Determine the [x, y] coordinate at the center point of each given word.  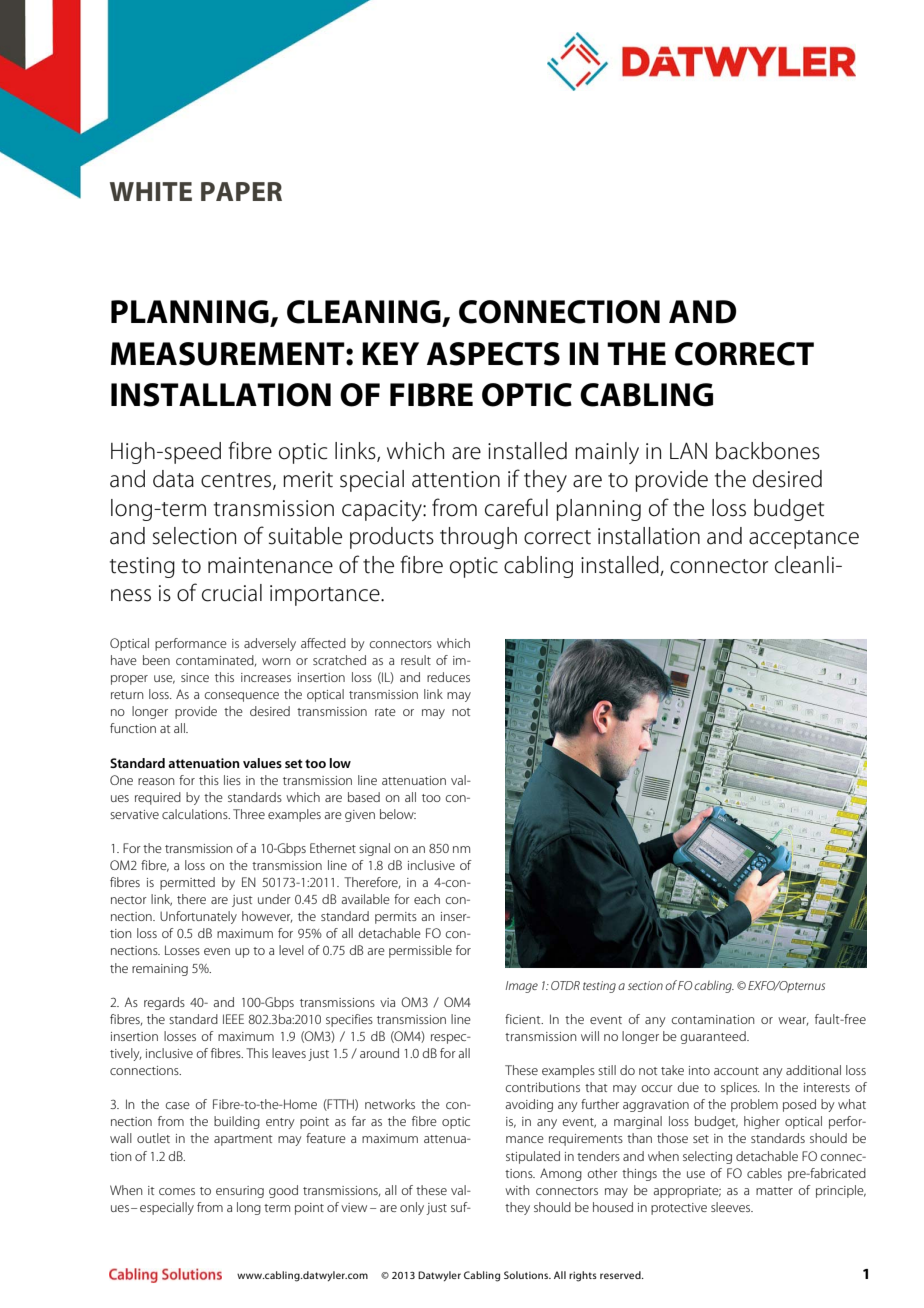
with [517, 1190]
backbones [768, 451]
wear [793, 1021]
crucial [232, 593]
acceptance [804, 539]
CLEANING [365, 313]
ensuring [240, 1192]
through [478, 538]
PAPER [241, 191]
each [427, 899]
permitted [187, 883]
